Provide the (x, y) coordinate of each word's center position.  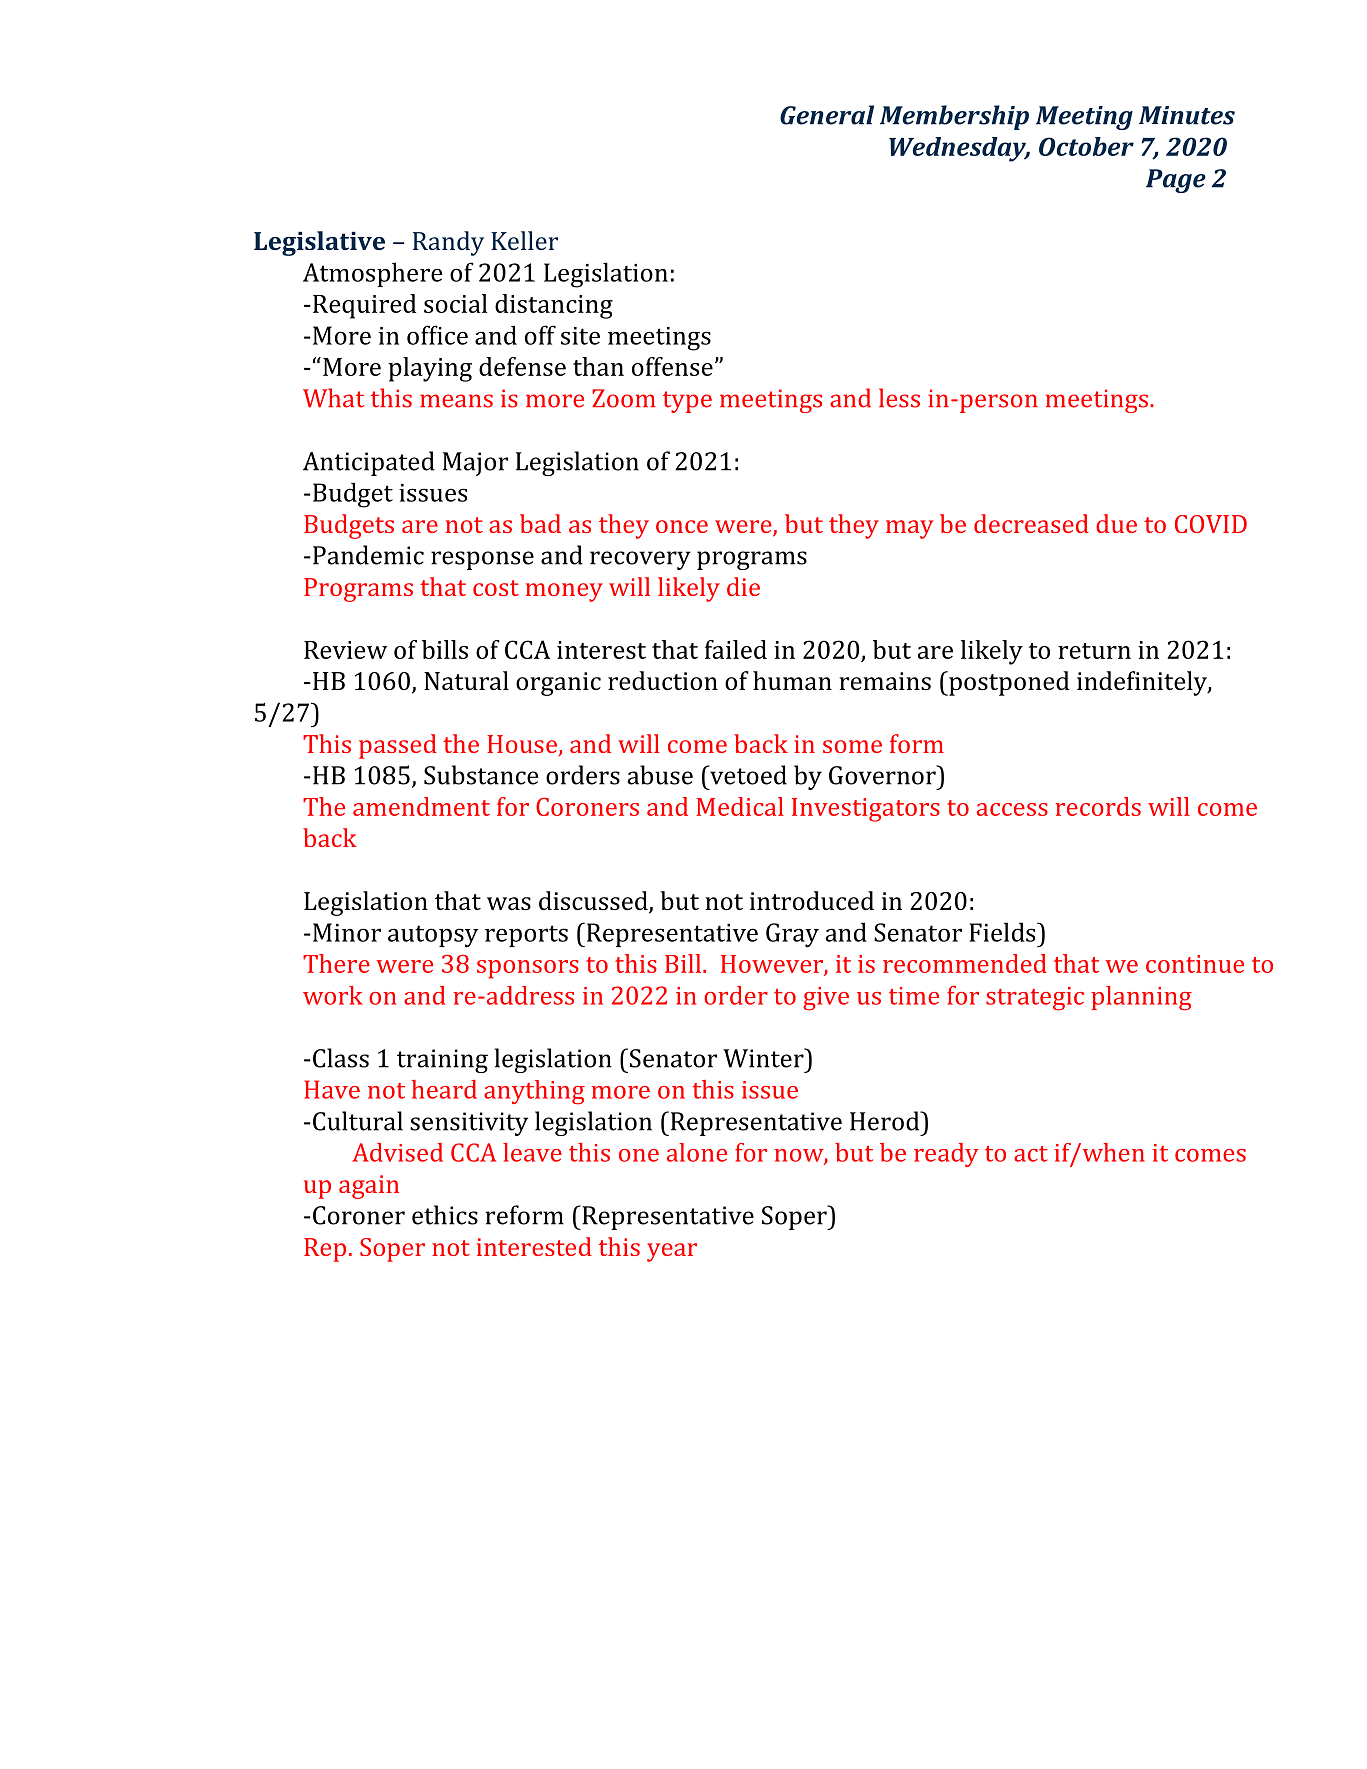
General (827, 115)
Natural (466, 680)
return (1094, 651)
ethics (445, 1215)
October (1086, 146)
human (792, 680)
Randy (448, 243)
